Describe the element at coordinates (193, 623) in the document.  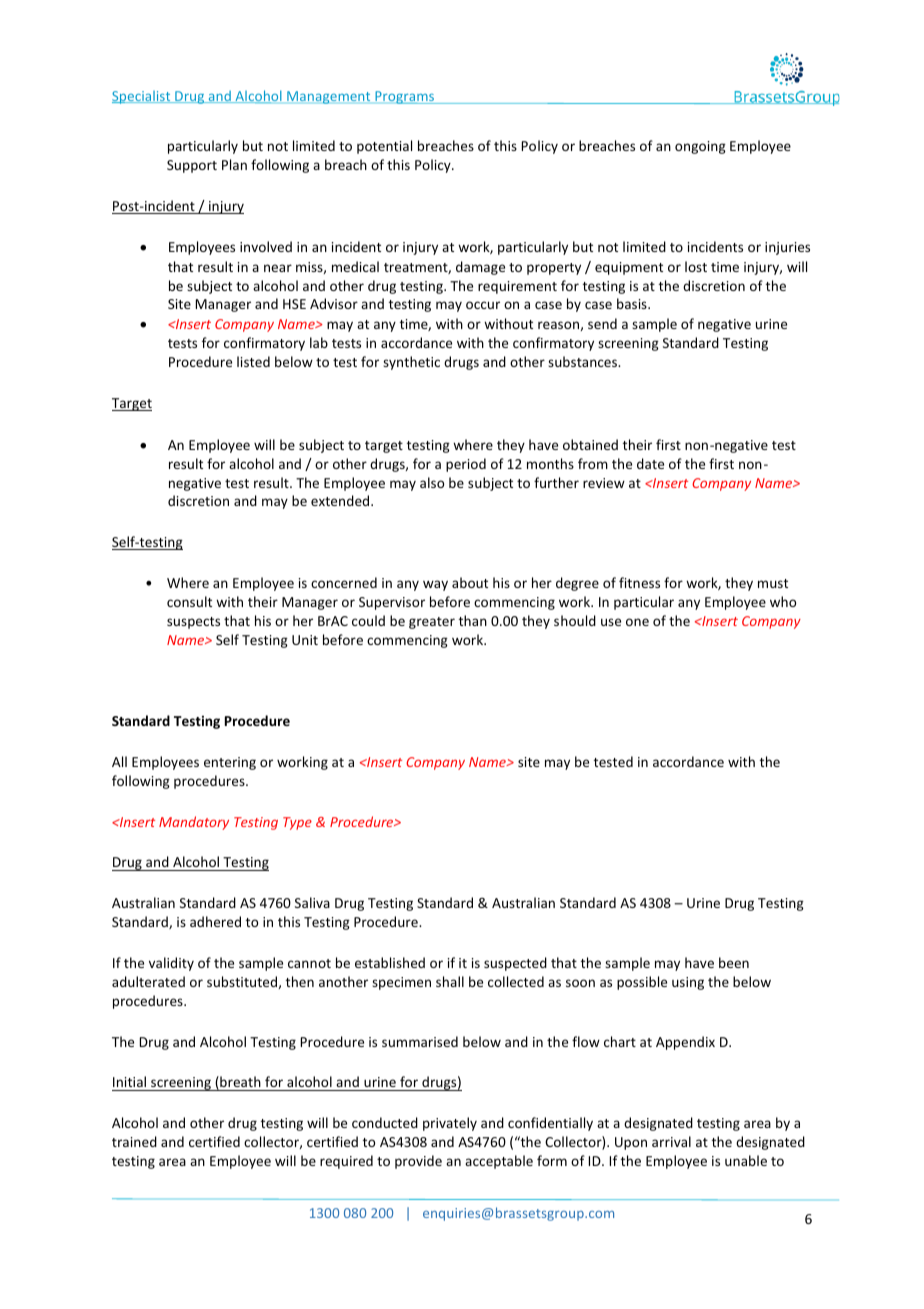
I see `suspects` at that location.
